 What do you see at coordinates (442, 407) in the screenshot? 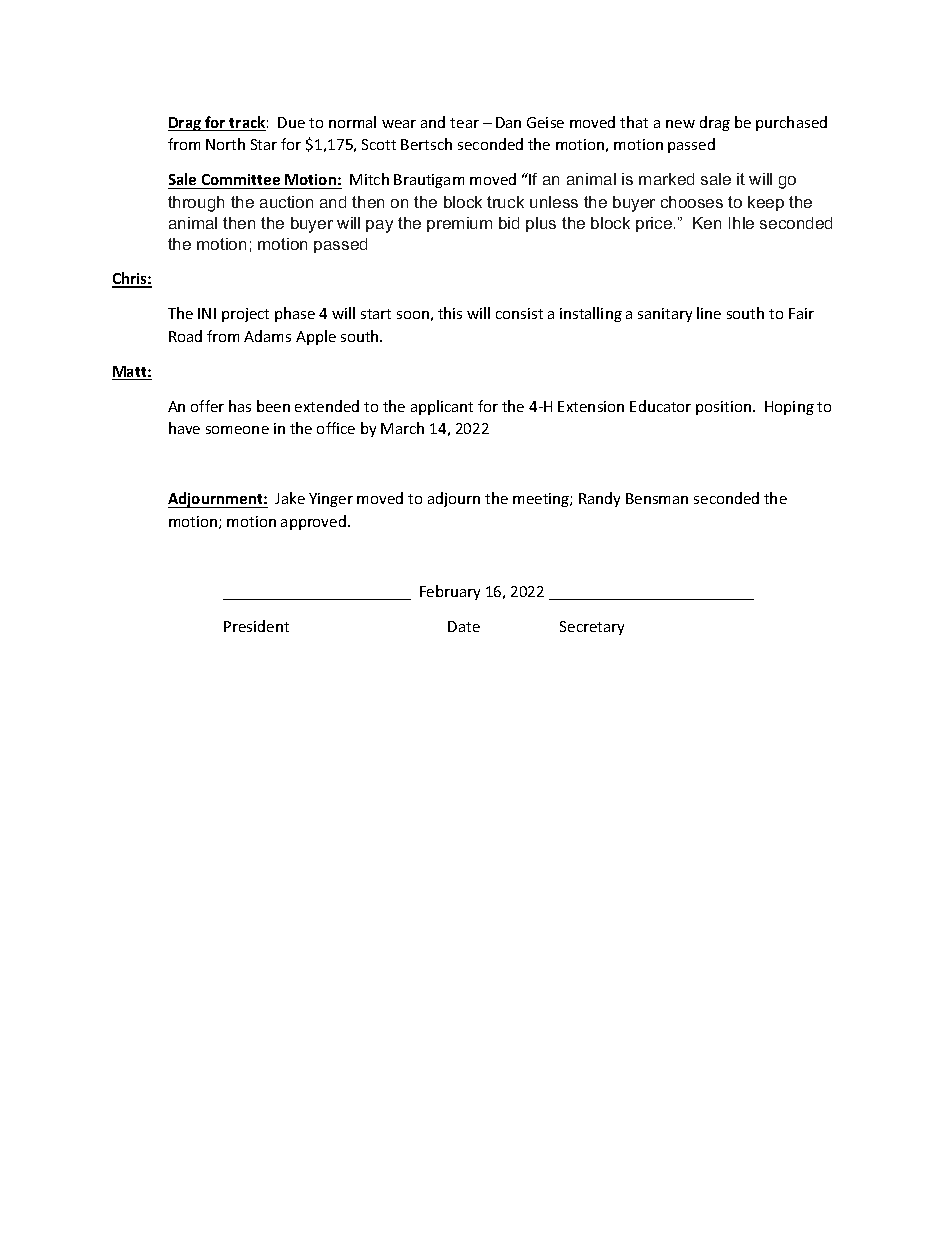
I see `applicant` at bounding box center [442, 407].
